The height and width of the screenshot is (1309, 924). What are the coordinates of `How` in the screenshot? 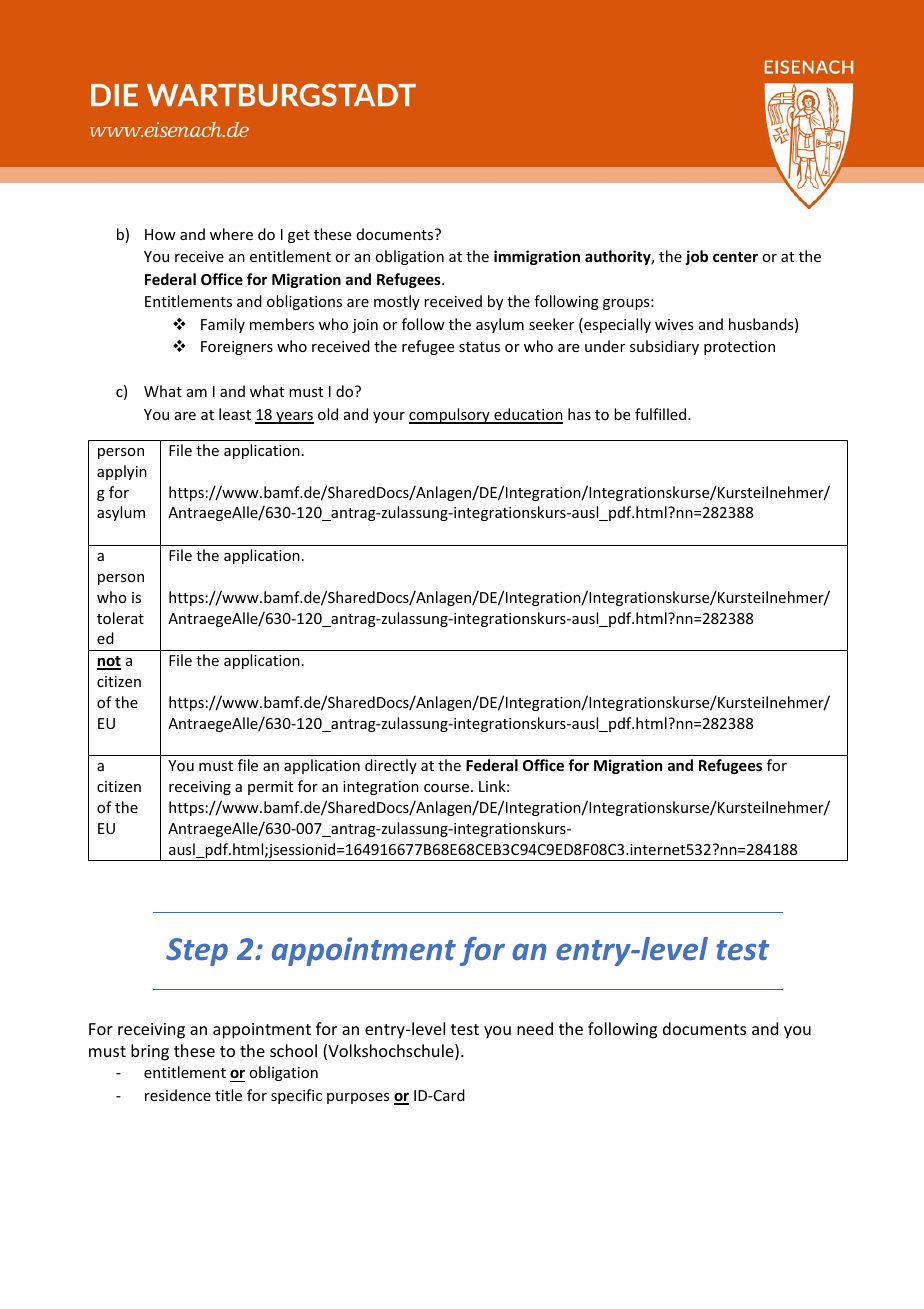 It's located at (160, 234).
